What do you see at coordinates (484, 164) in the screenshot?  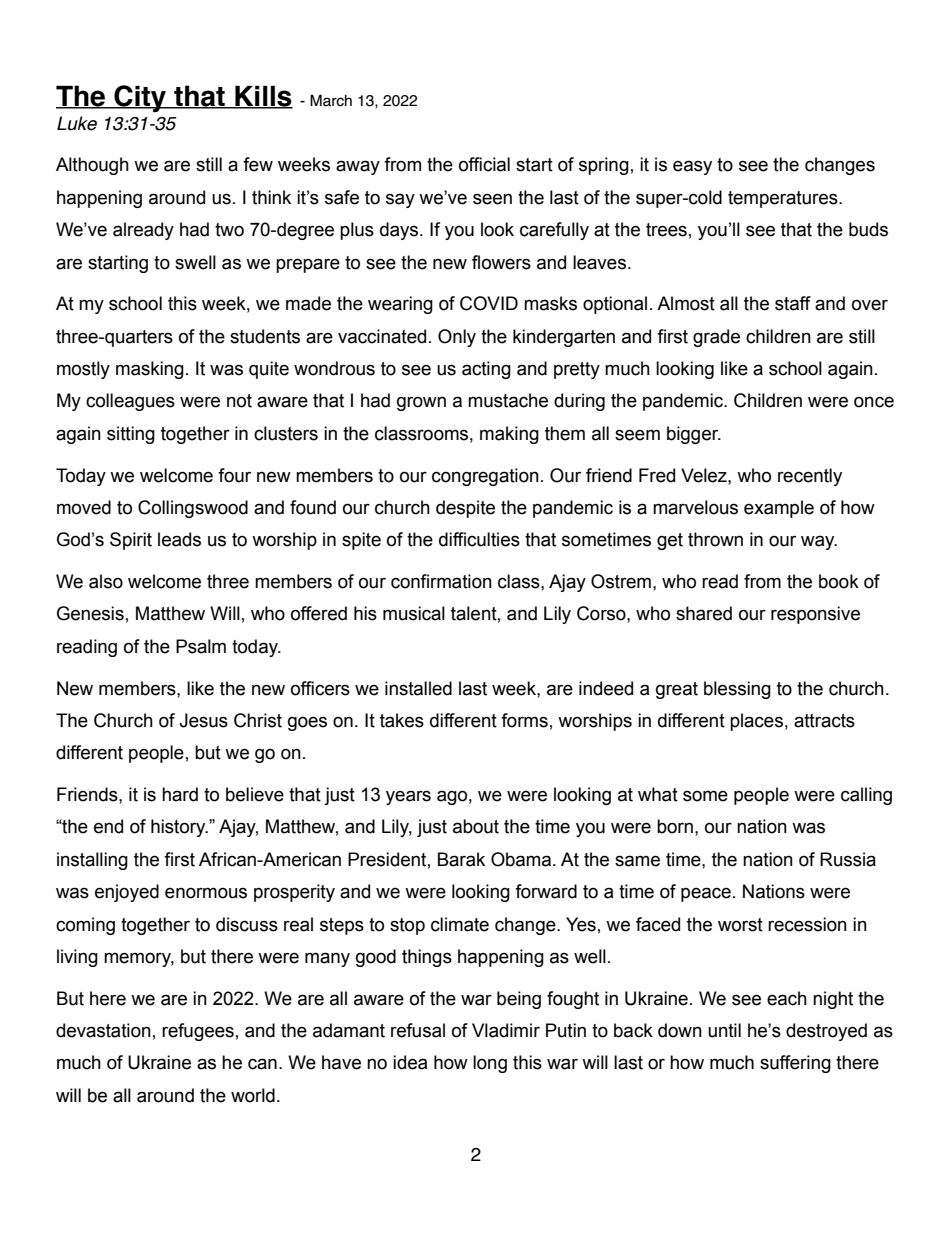 I see `official` at bounding box center [484, 164].
